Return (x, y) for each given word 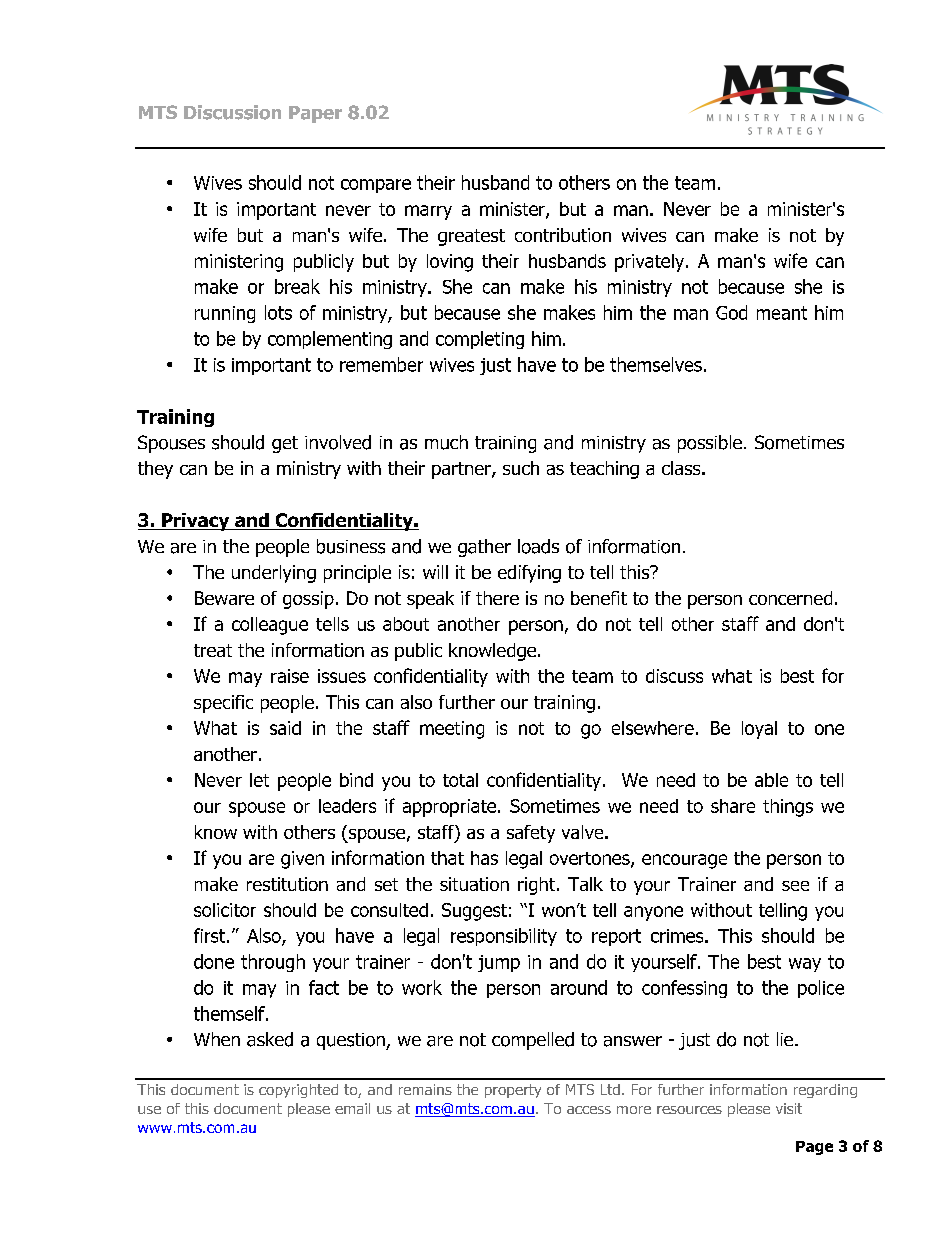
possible (710, 444)
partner (462, 470)
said (285, 728)
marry (428, 212)
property (513, 1091)
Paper (315, 114)
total (460, 780)
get (285, 444)
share (733, 806)
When (217, 1039)
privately (651, 263)
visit (789, 1108)
